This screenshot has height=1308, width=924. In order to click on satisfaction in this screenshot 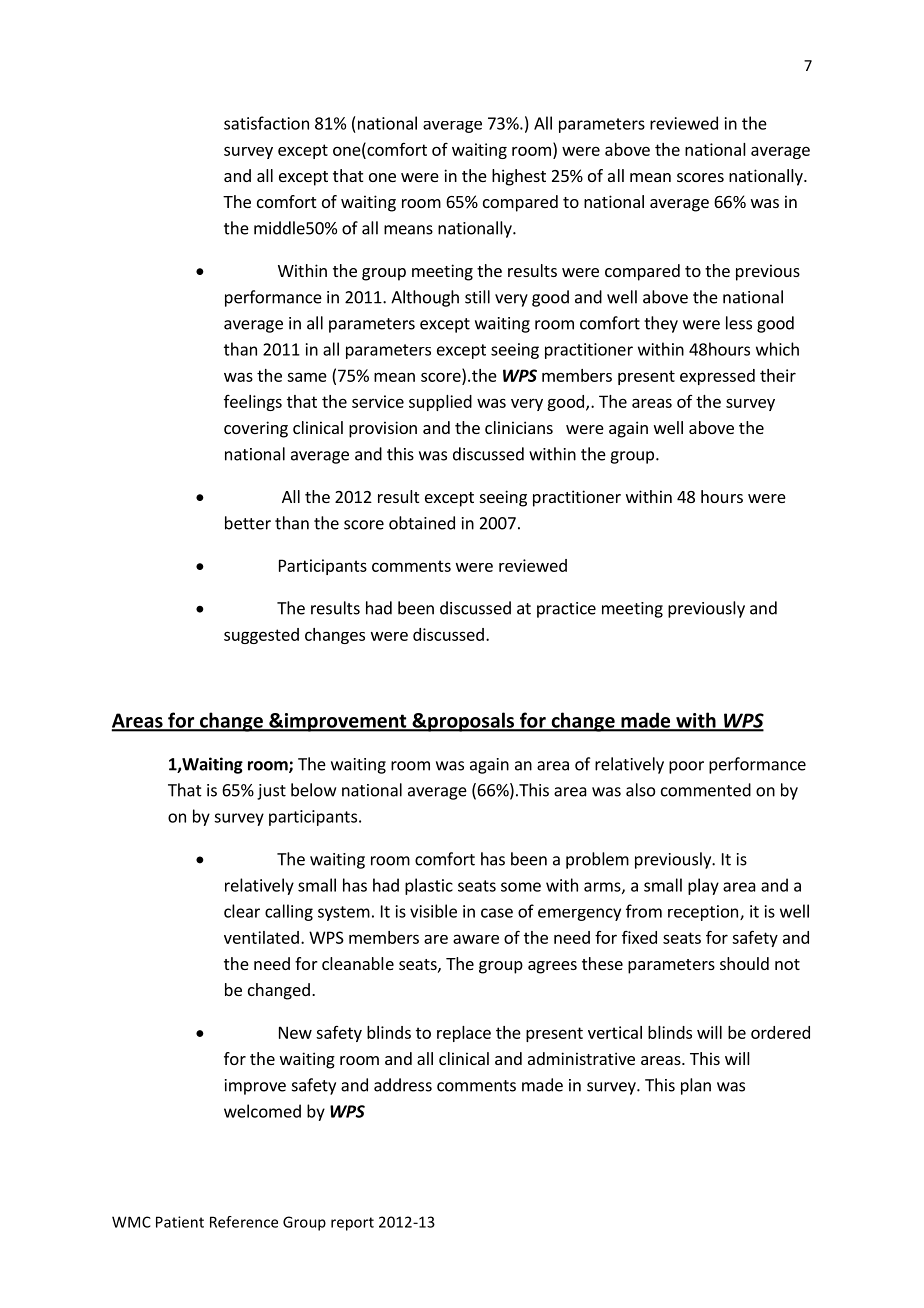, I will do `click(266, 123)`.
